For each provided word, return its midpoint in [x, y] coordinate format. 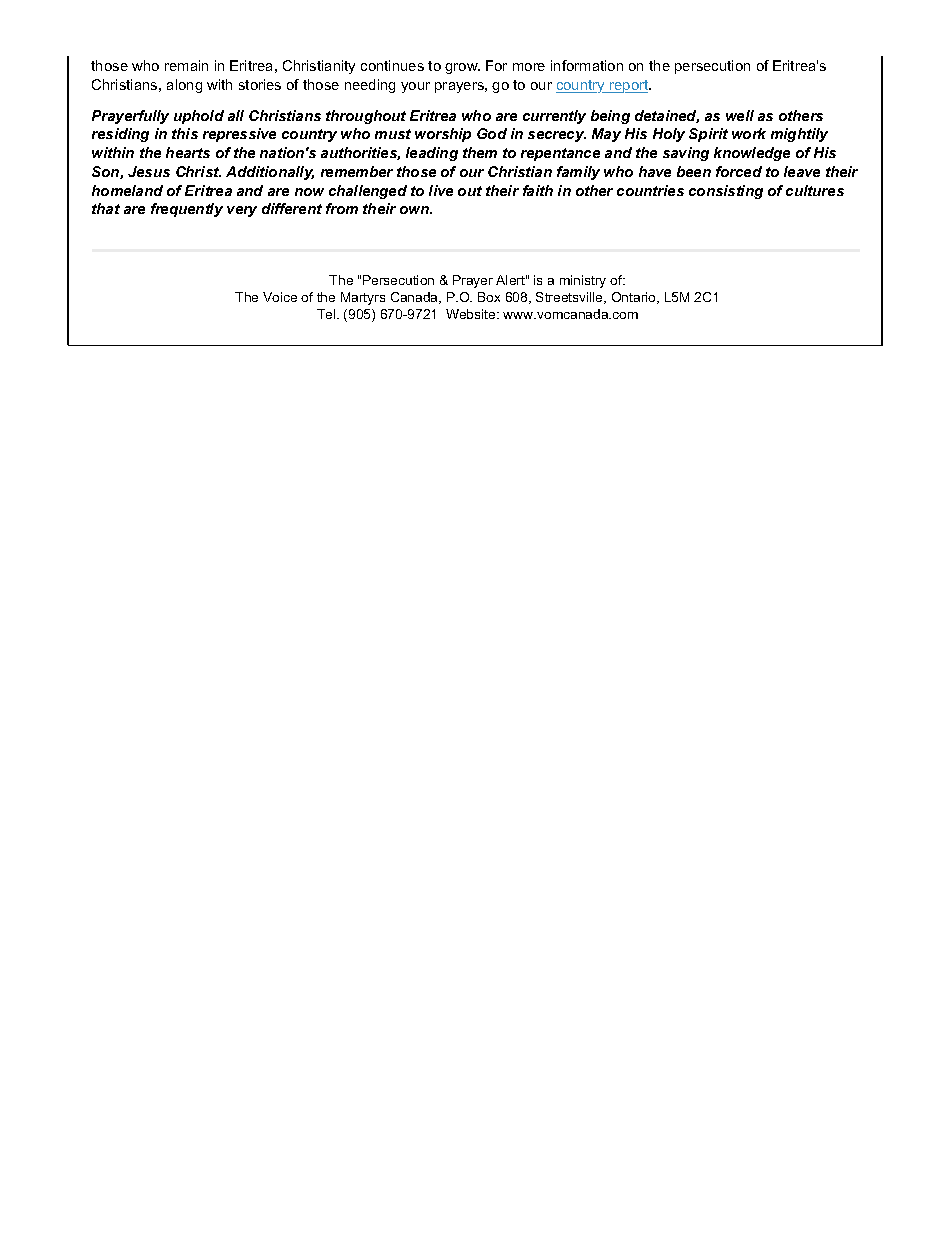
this [185, 133]
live [441, 190]
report [629, 86]
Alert [511, 280]
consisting [726, 192]
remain [186, 65]
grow [462, 68]
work [749, 133]
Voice [280, 297]
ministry [583, 281]
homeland [127, 190]
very [242, 211]
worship [443, 135]
